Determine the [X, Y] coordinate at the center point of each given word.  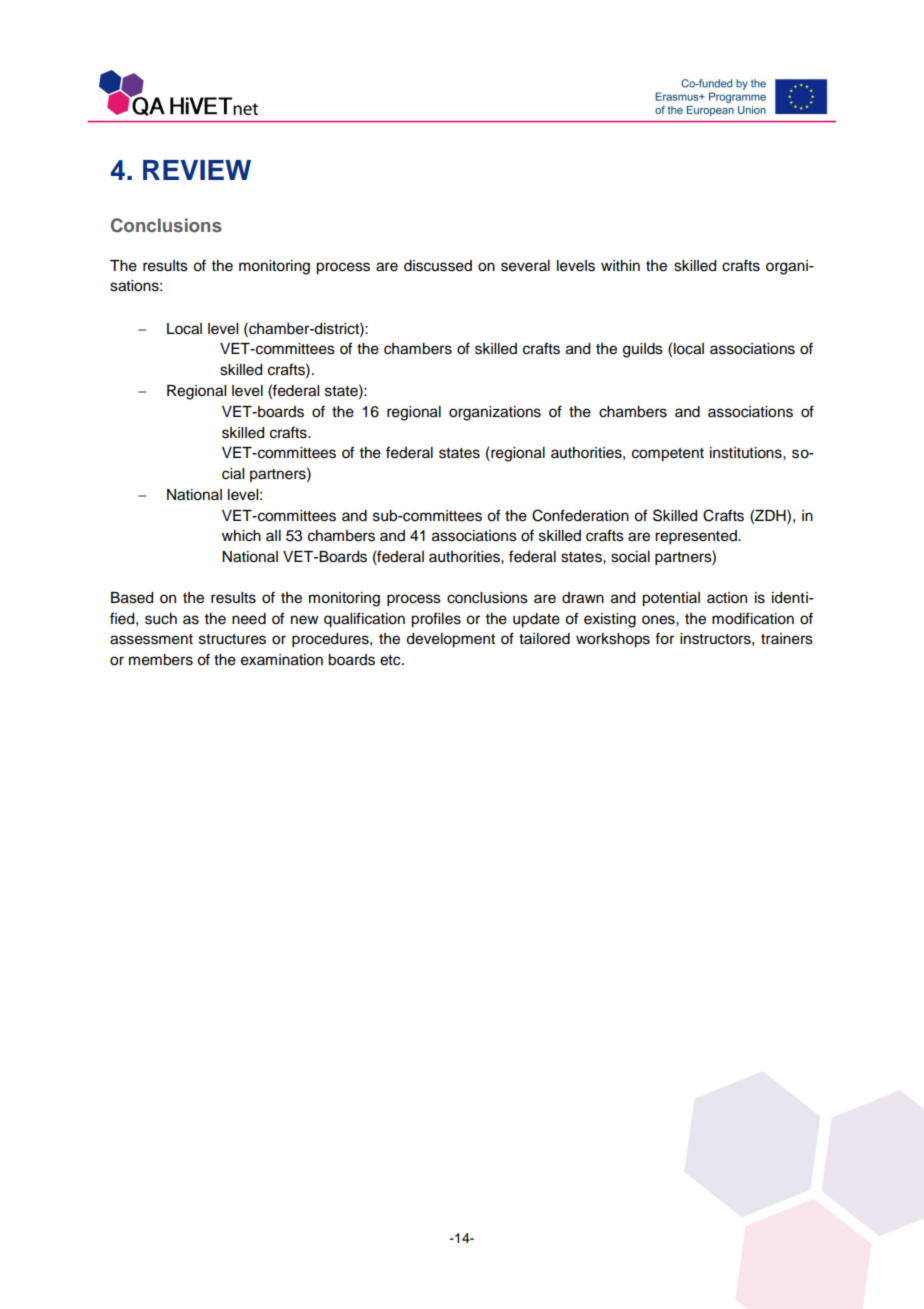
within [620, 265]
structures [232, 639]
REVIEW [197, 170]
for [664, 638]
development [450, 640]
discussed [438, 266]
